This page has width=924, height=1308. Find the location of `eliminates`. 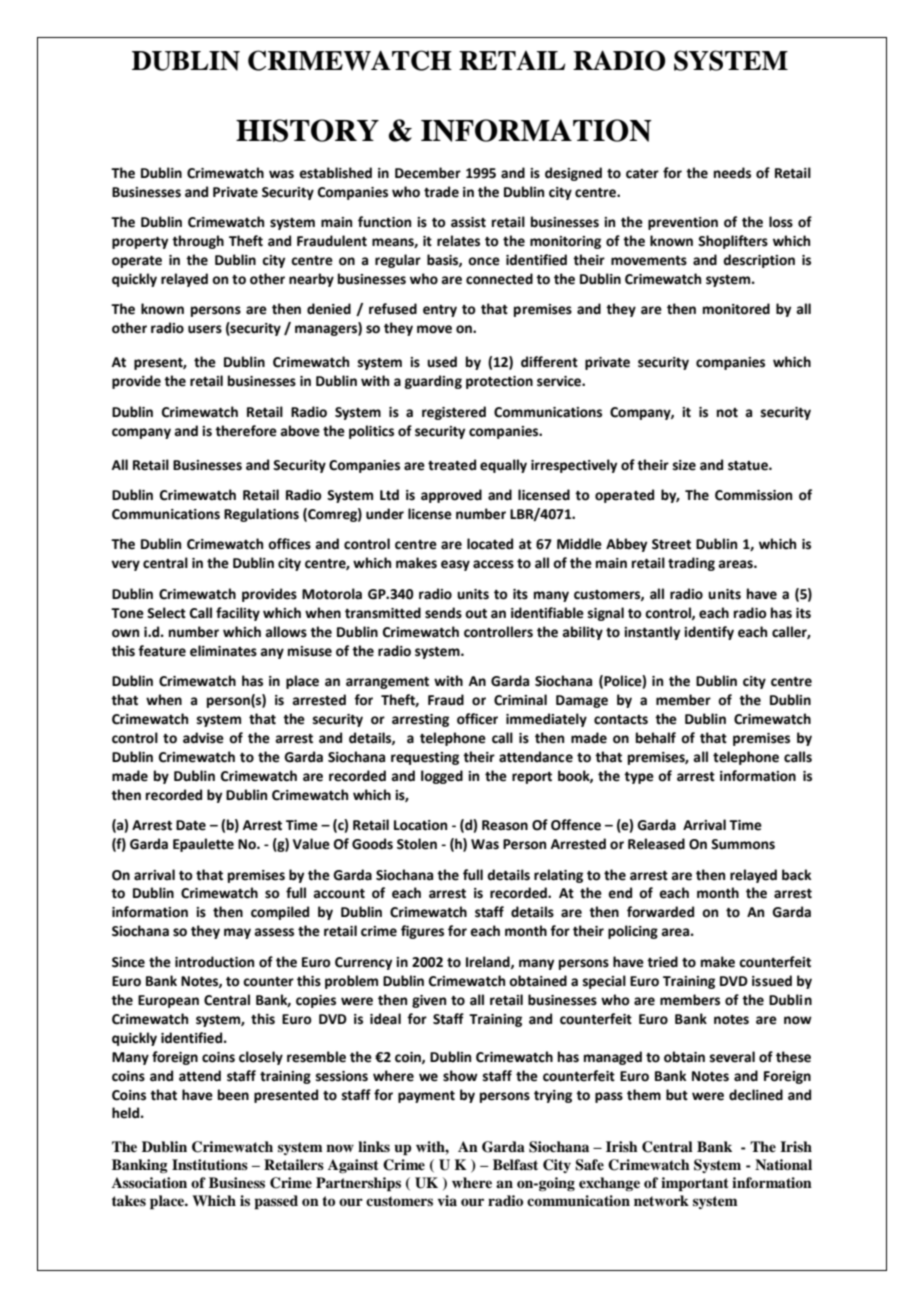

eliminates is located at coordinates (223, 651).
